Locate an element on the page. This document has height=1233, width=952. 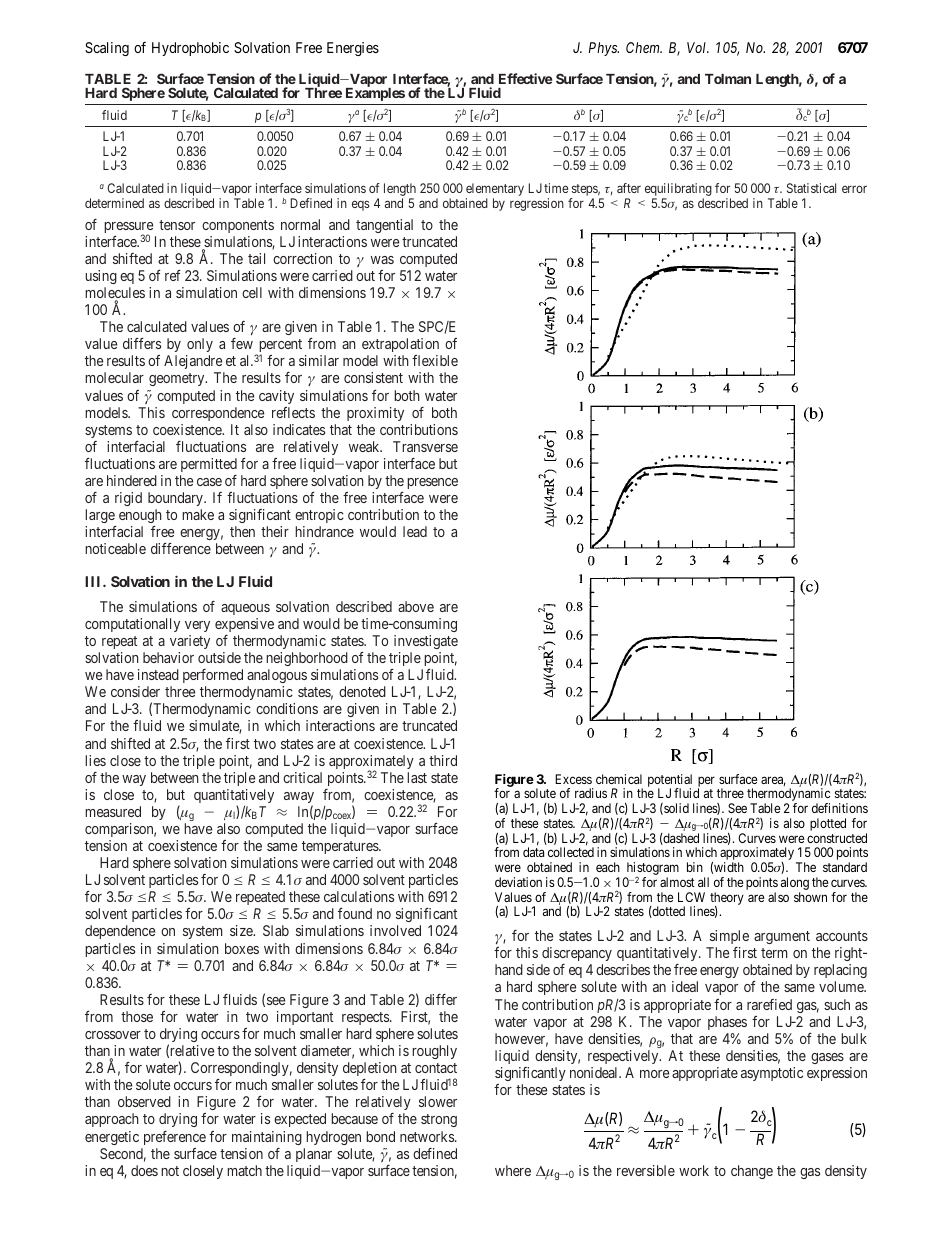
Hydrophobic is located at coordinates (190, 49).
